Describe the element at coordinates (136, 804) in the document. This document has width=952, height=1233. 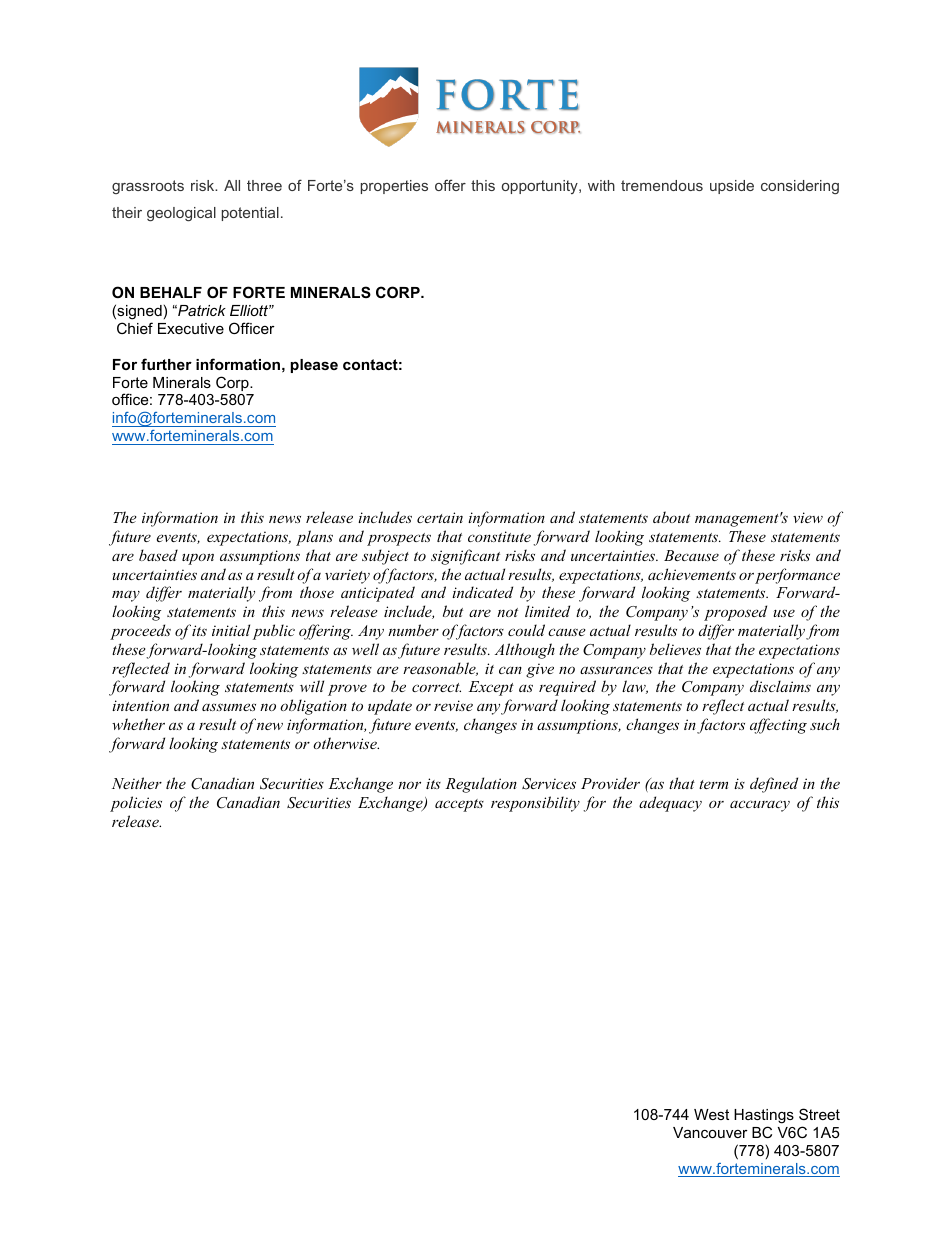
I see `policies` at that location.
